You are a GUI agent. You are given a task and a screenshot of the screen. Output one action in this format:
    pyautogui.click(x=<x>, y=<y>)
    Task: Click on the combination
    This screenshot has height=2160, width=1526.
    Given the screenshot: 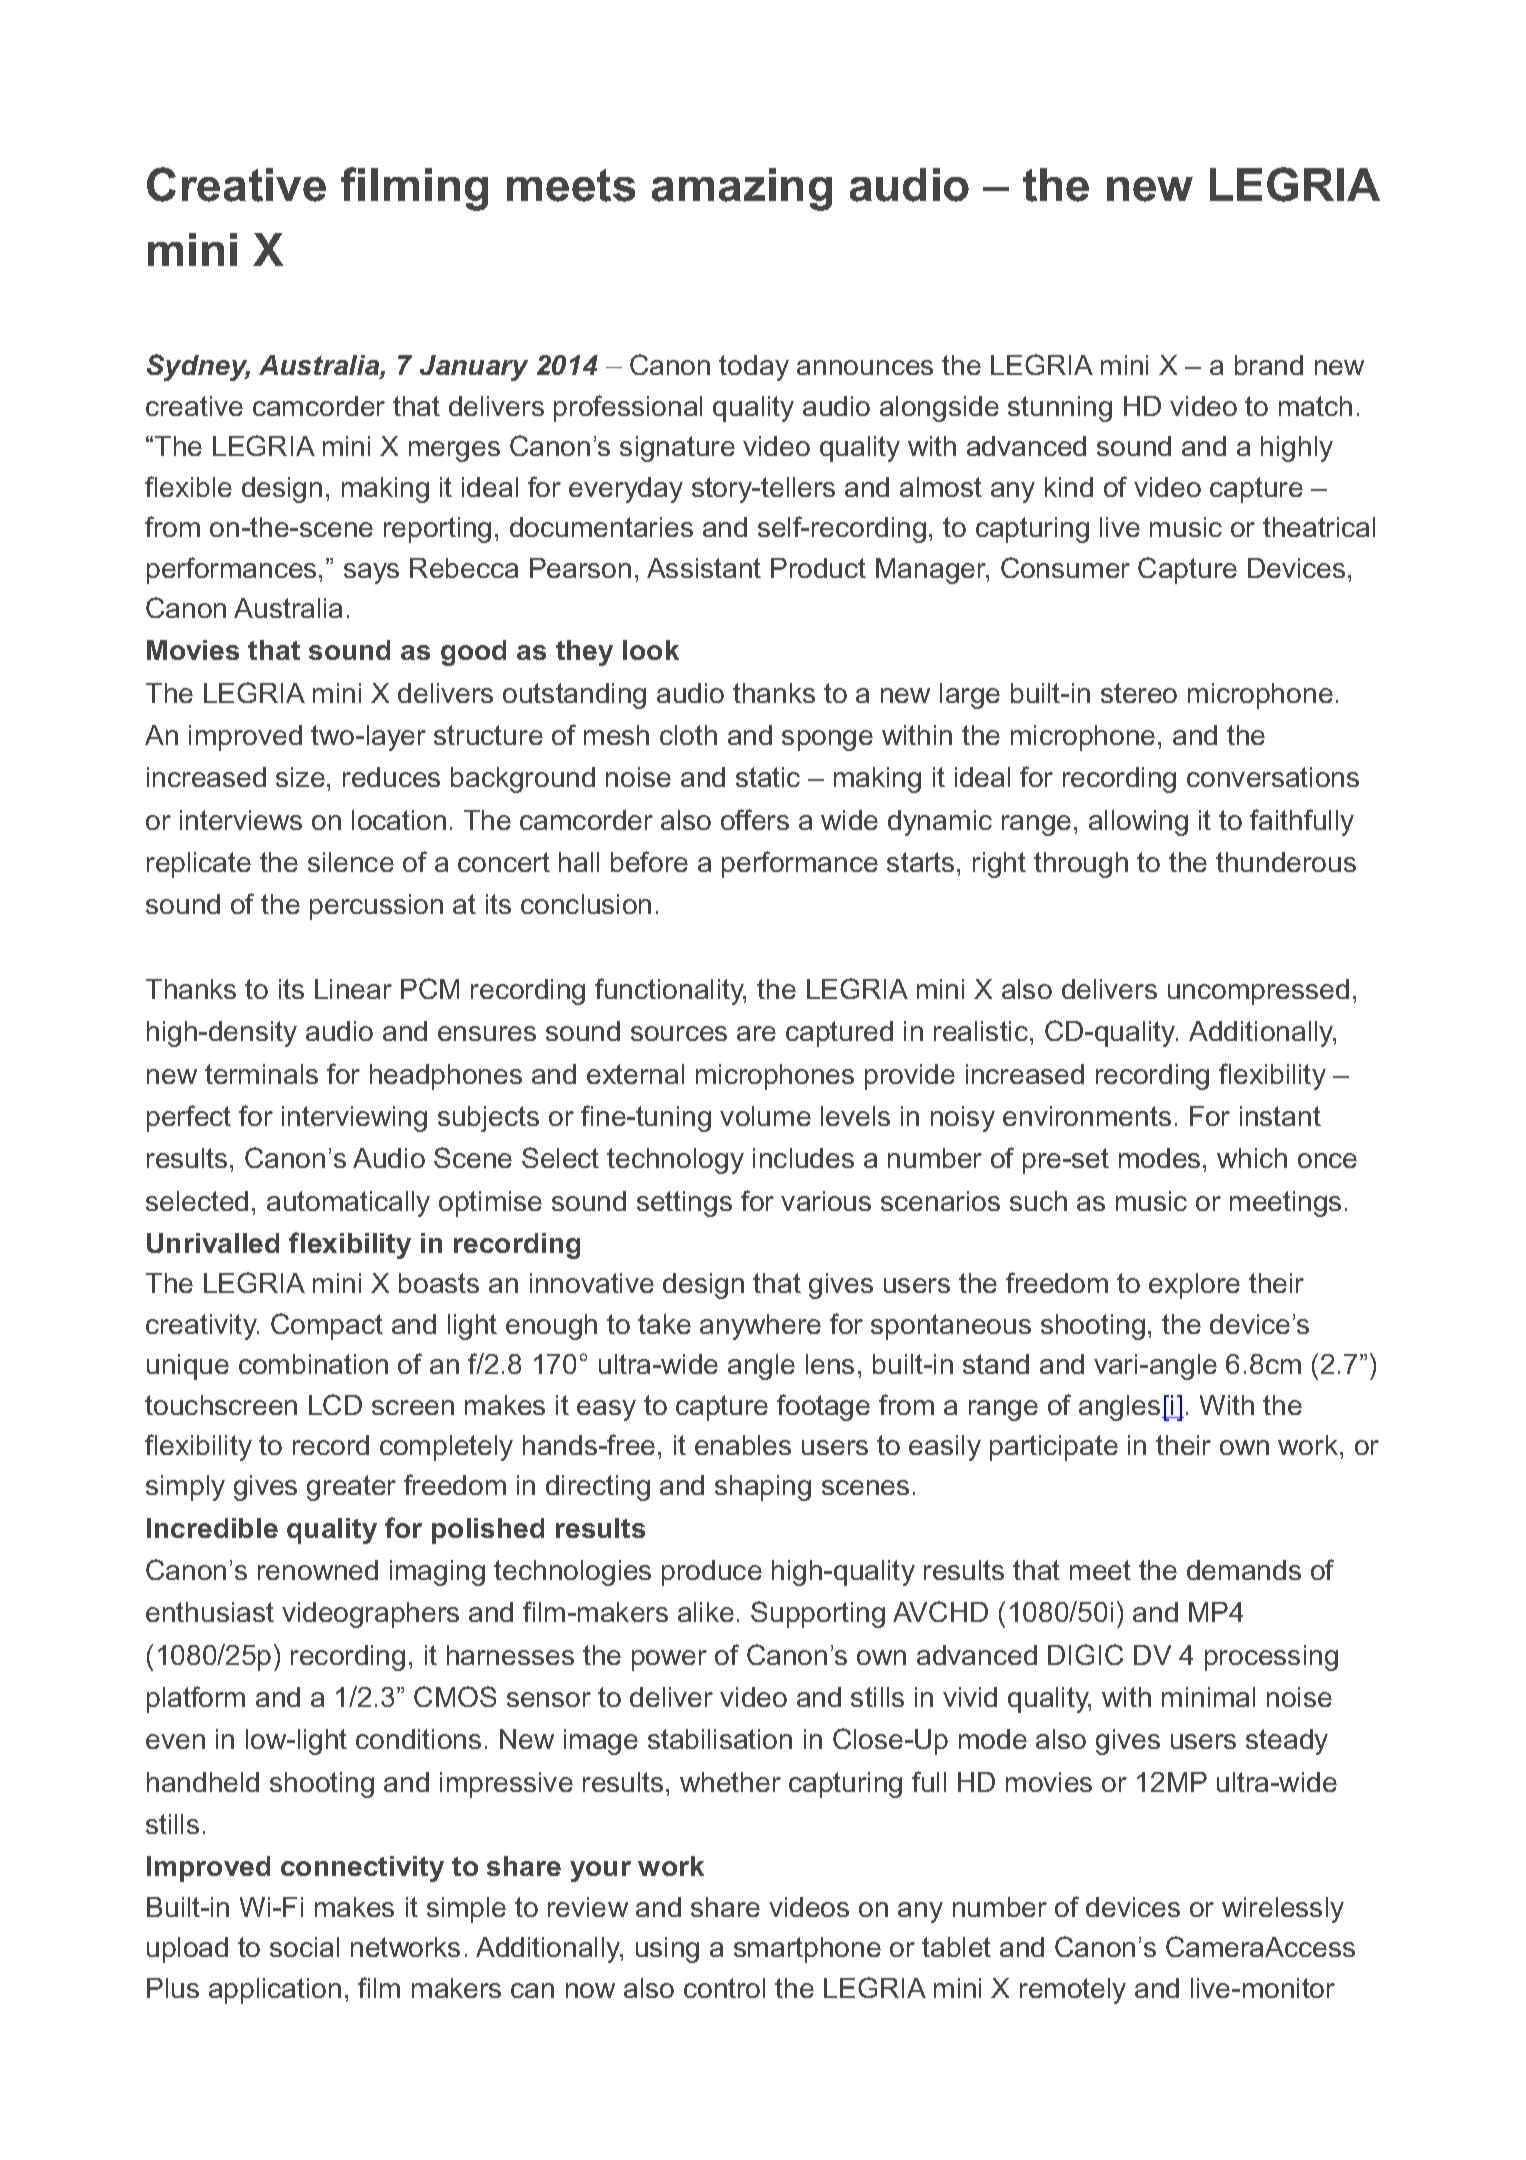 What is the action you would take?
    pyautogui.click(x=313, y=1364)
